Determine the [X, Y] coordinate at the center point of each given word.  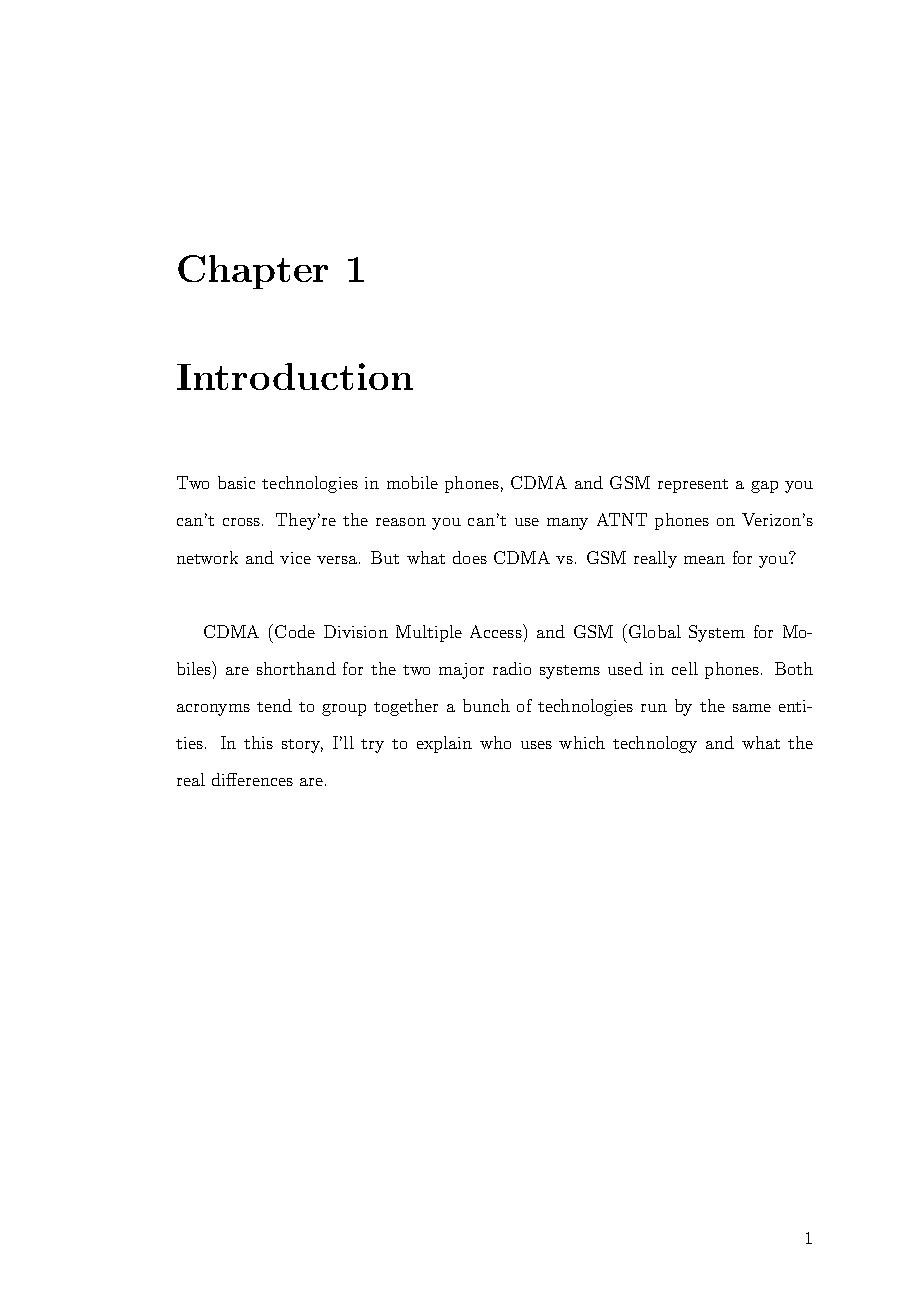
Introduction [295, 376]
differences [252, 779]
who [495, 742]
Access [497, 631]
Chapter [253, 272]
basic [236, 482]
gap [764, 487]
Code [295, 631]
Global [655, 631]
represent [693, 486]
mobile [412, 482]
